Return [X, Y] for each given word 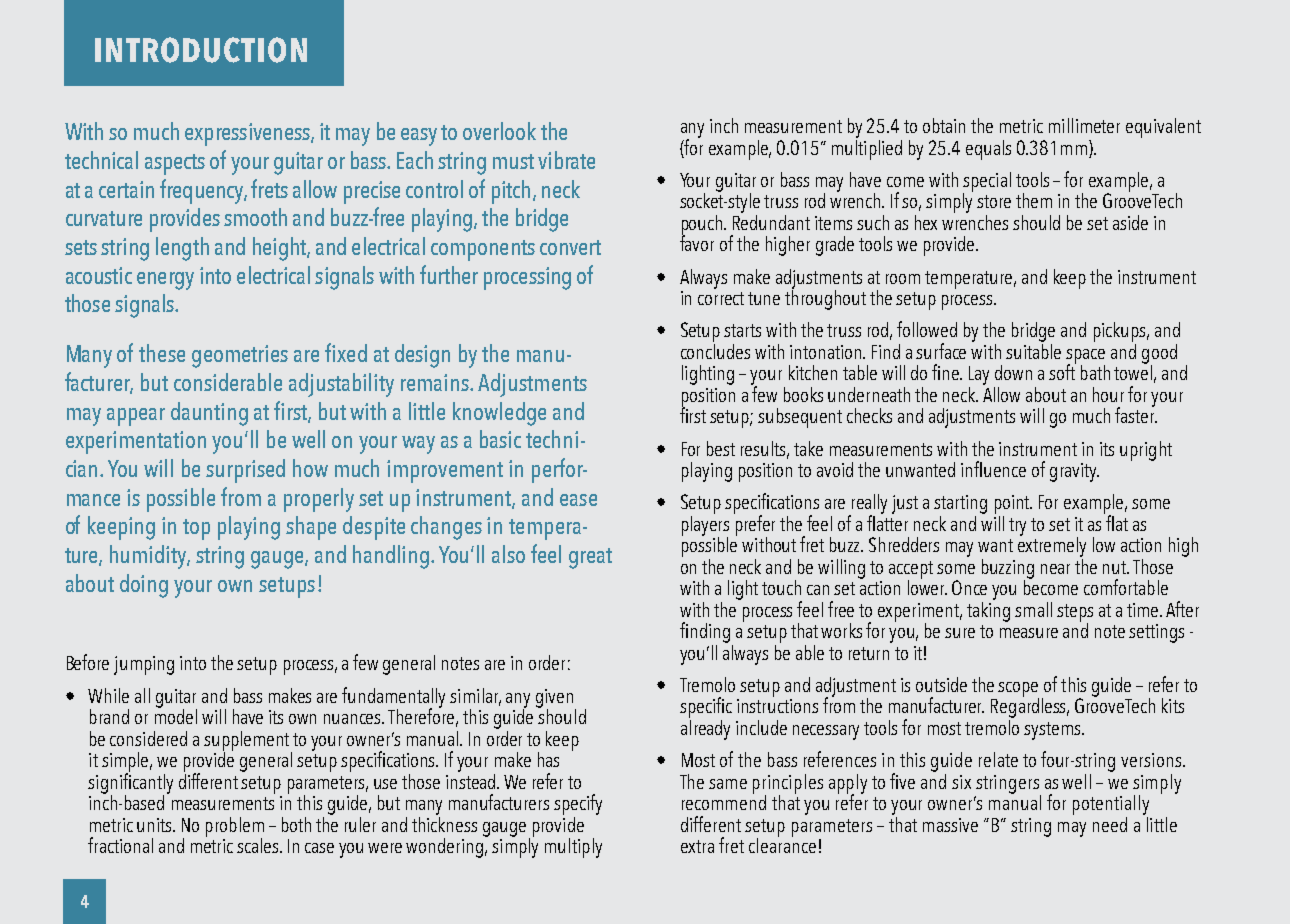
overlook [499, 131]
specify [578, 804]
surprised [245, 471]
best [721, 448]
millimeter [1084, 125]
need [1110, 824]
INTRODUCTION [201, 50]
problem [235, 828]
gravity [1074, 472]
